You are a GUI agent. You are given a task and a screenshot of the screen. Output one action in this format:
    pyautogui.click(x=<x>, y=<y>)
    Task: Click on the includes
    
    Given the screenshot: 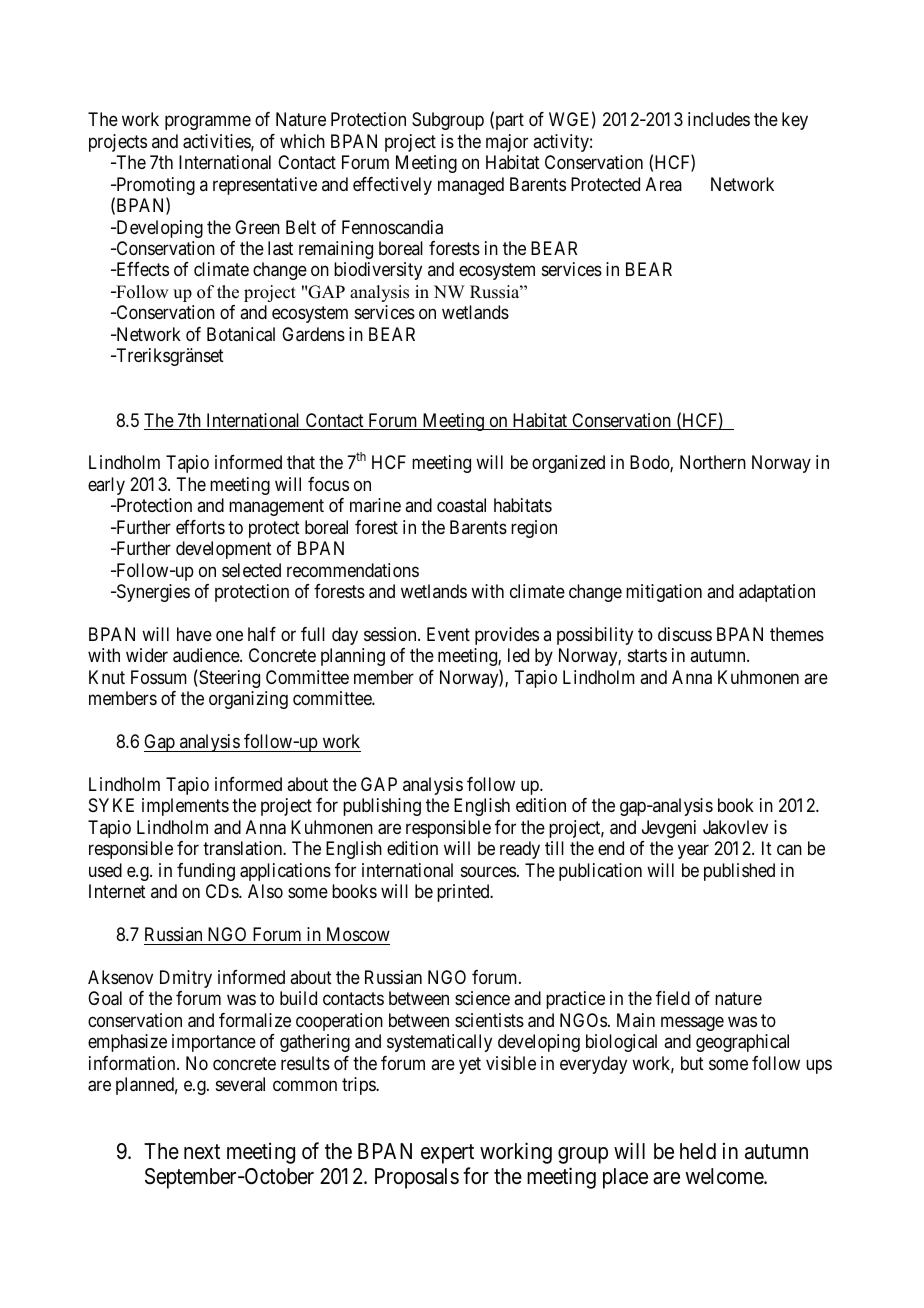 What is the action you would take?
    pyautogui.click(x=719, y=119)
